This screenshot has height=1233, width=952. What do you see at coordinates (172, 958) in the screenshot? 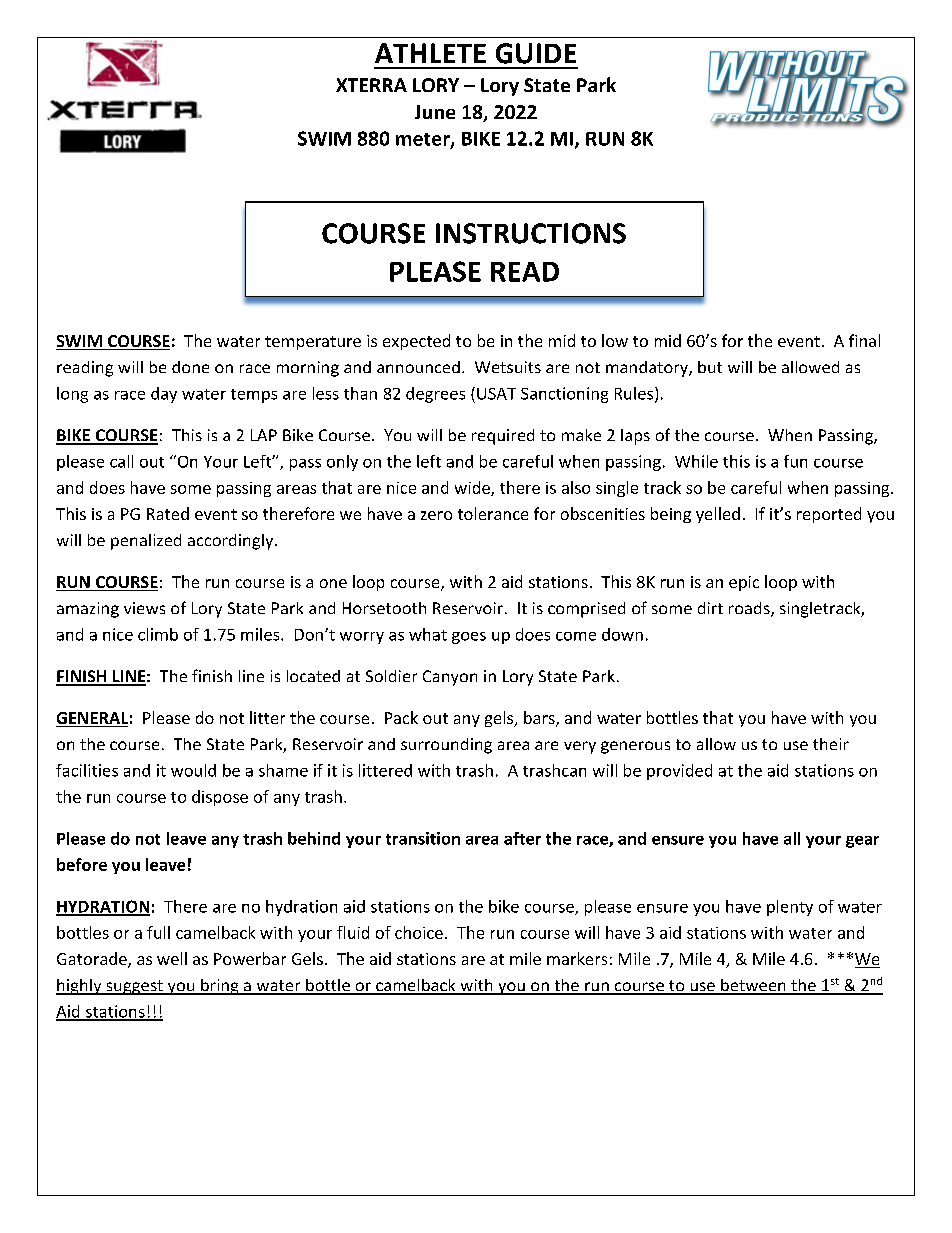
I see `well` at bounding box center [172, 958].
